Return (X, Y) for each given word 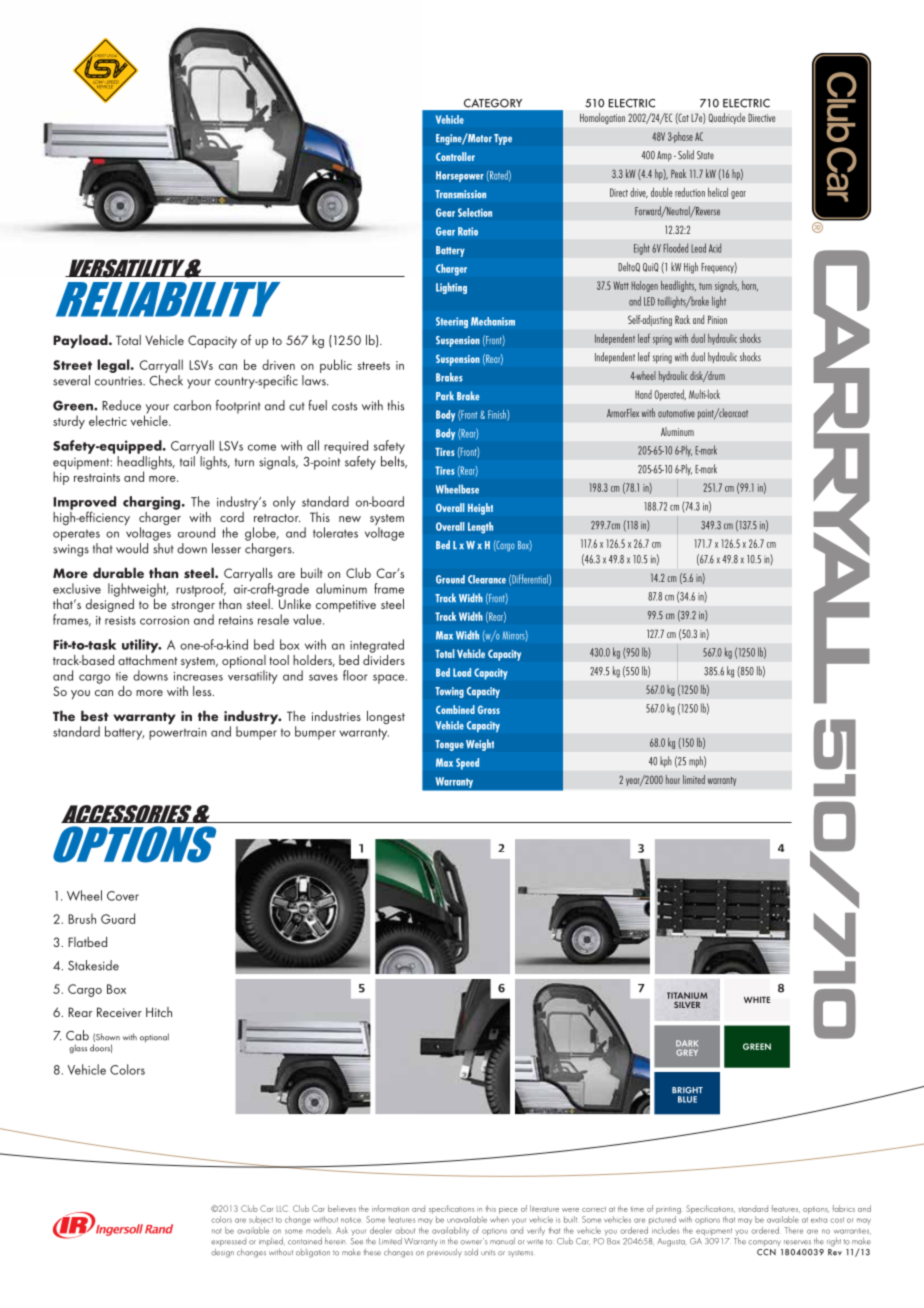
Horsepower (460, 176)
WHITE (757, 1000)
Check (166, 380)
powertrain (178, 734)
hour (673, 779)
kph (666, 761)
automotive (676, 413)
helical (718, 192)
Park (445, 395)
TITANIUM (687, 995)
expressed (228, 1242)
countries (119, 381)
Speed (467, 764)
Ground (450, 579)
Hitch (159, 1012)
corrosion (164, 620)
